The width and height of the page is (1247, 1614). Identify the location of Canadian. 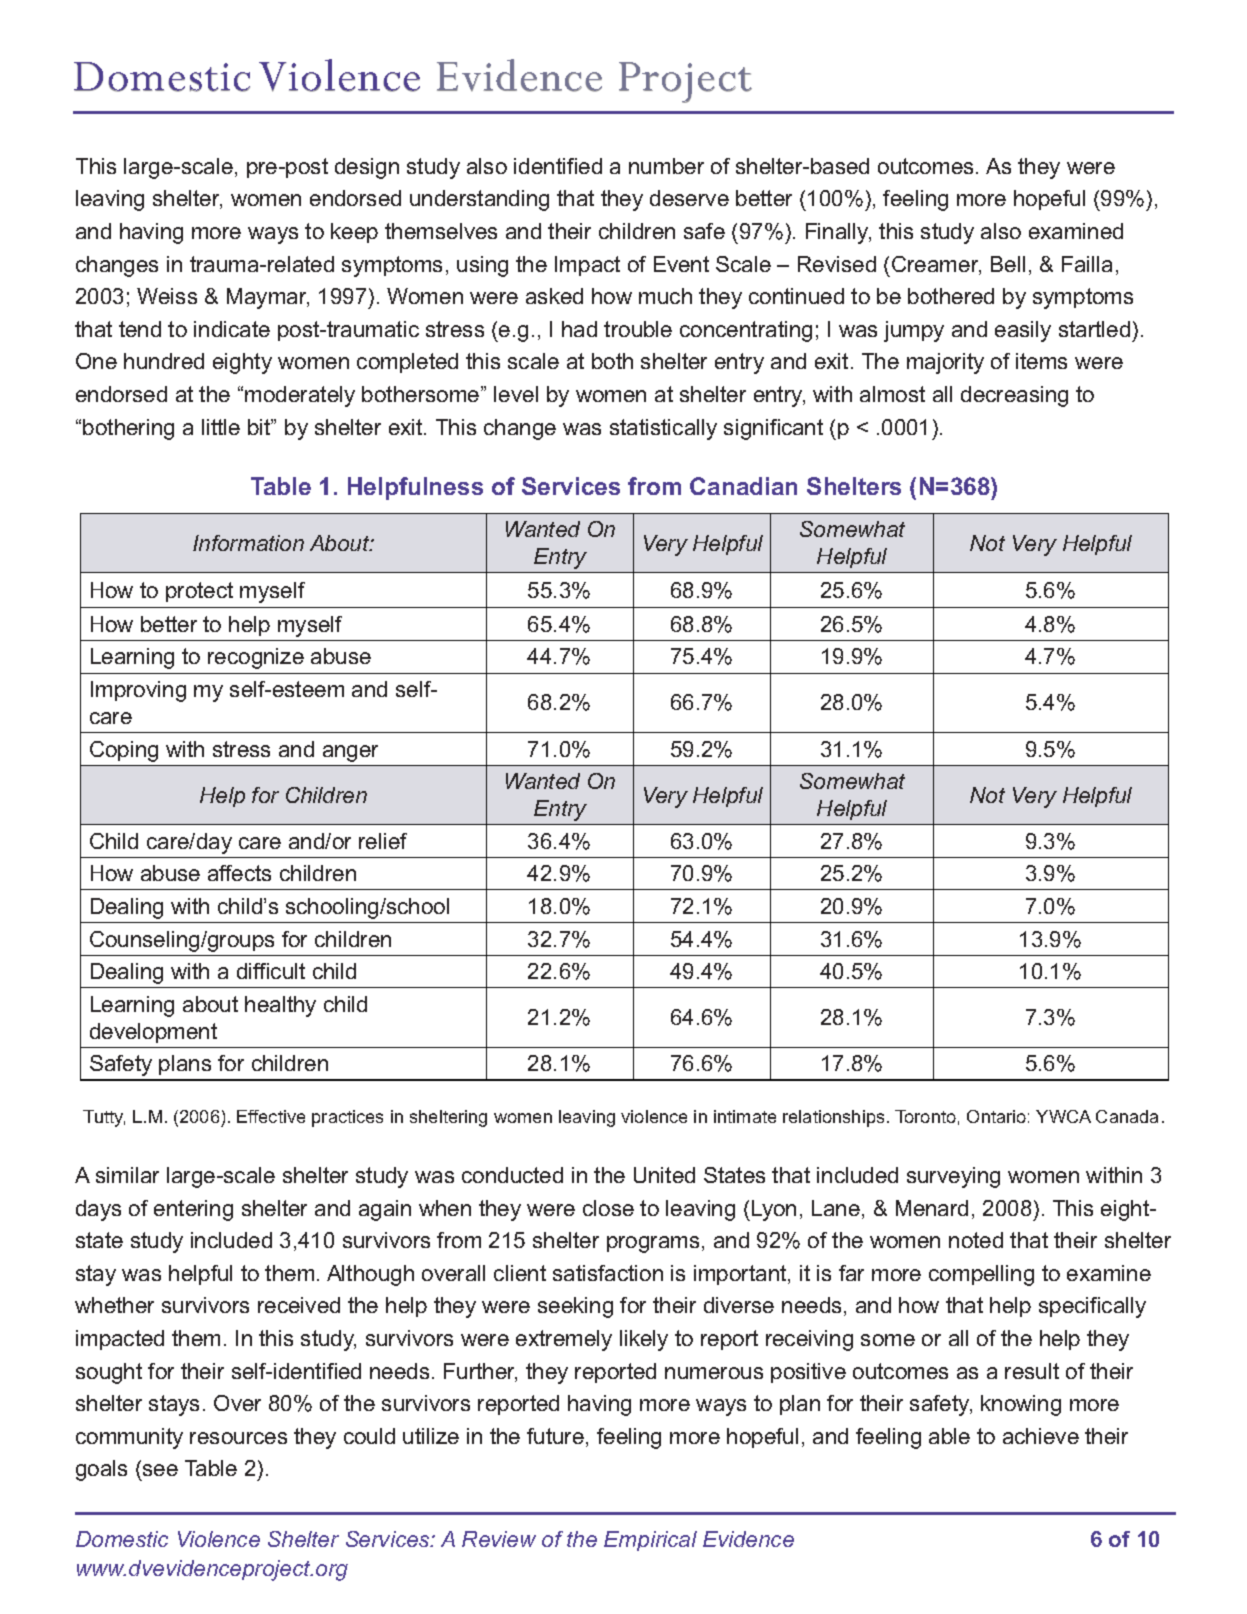
(743, 486).
